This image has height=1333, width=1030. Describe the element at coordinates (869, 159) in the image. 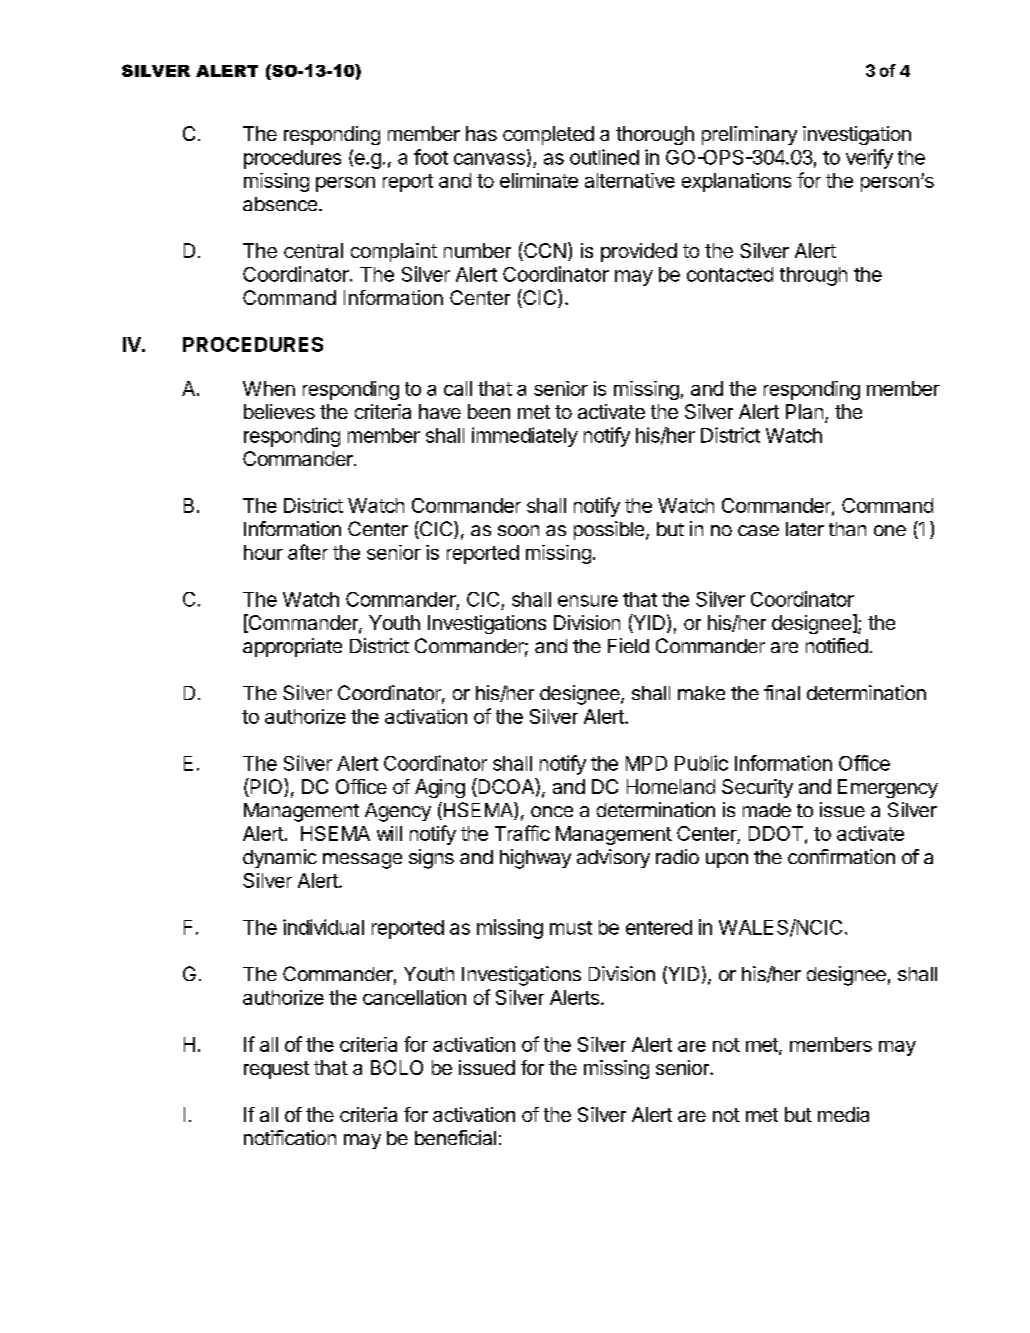

I see `verify` at that location.
